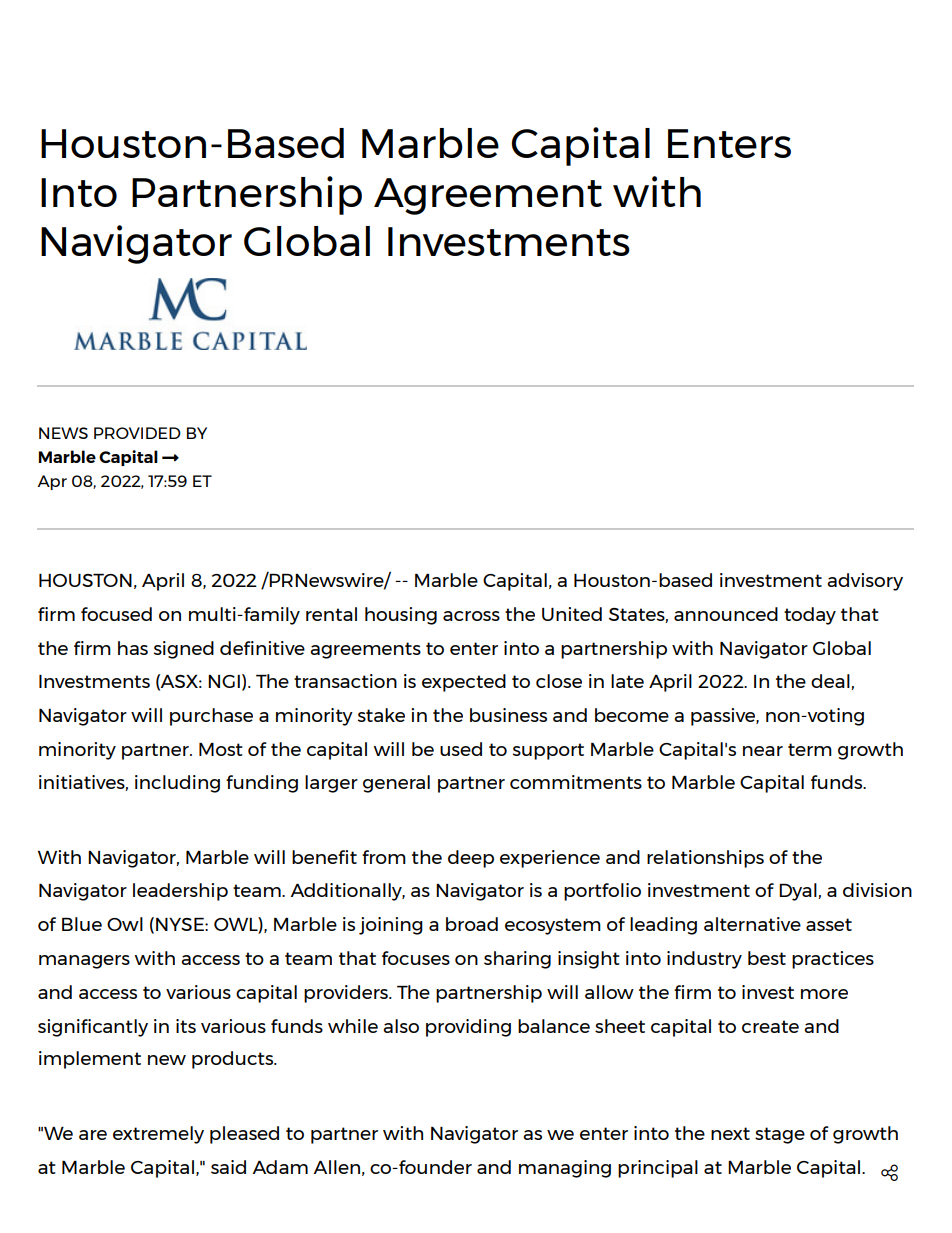 The width and height of the screenshot is (952, 1233). Describe the element at coordinates (158, 1135) in the screenshot. I see `extremely` at that location.
